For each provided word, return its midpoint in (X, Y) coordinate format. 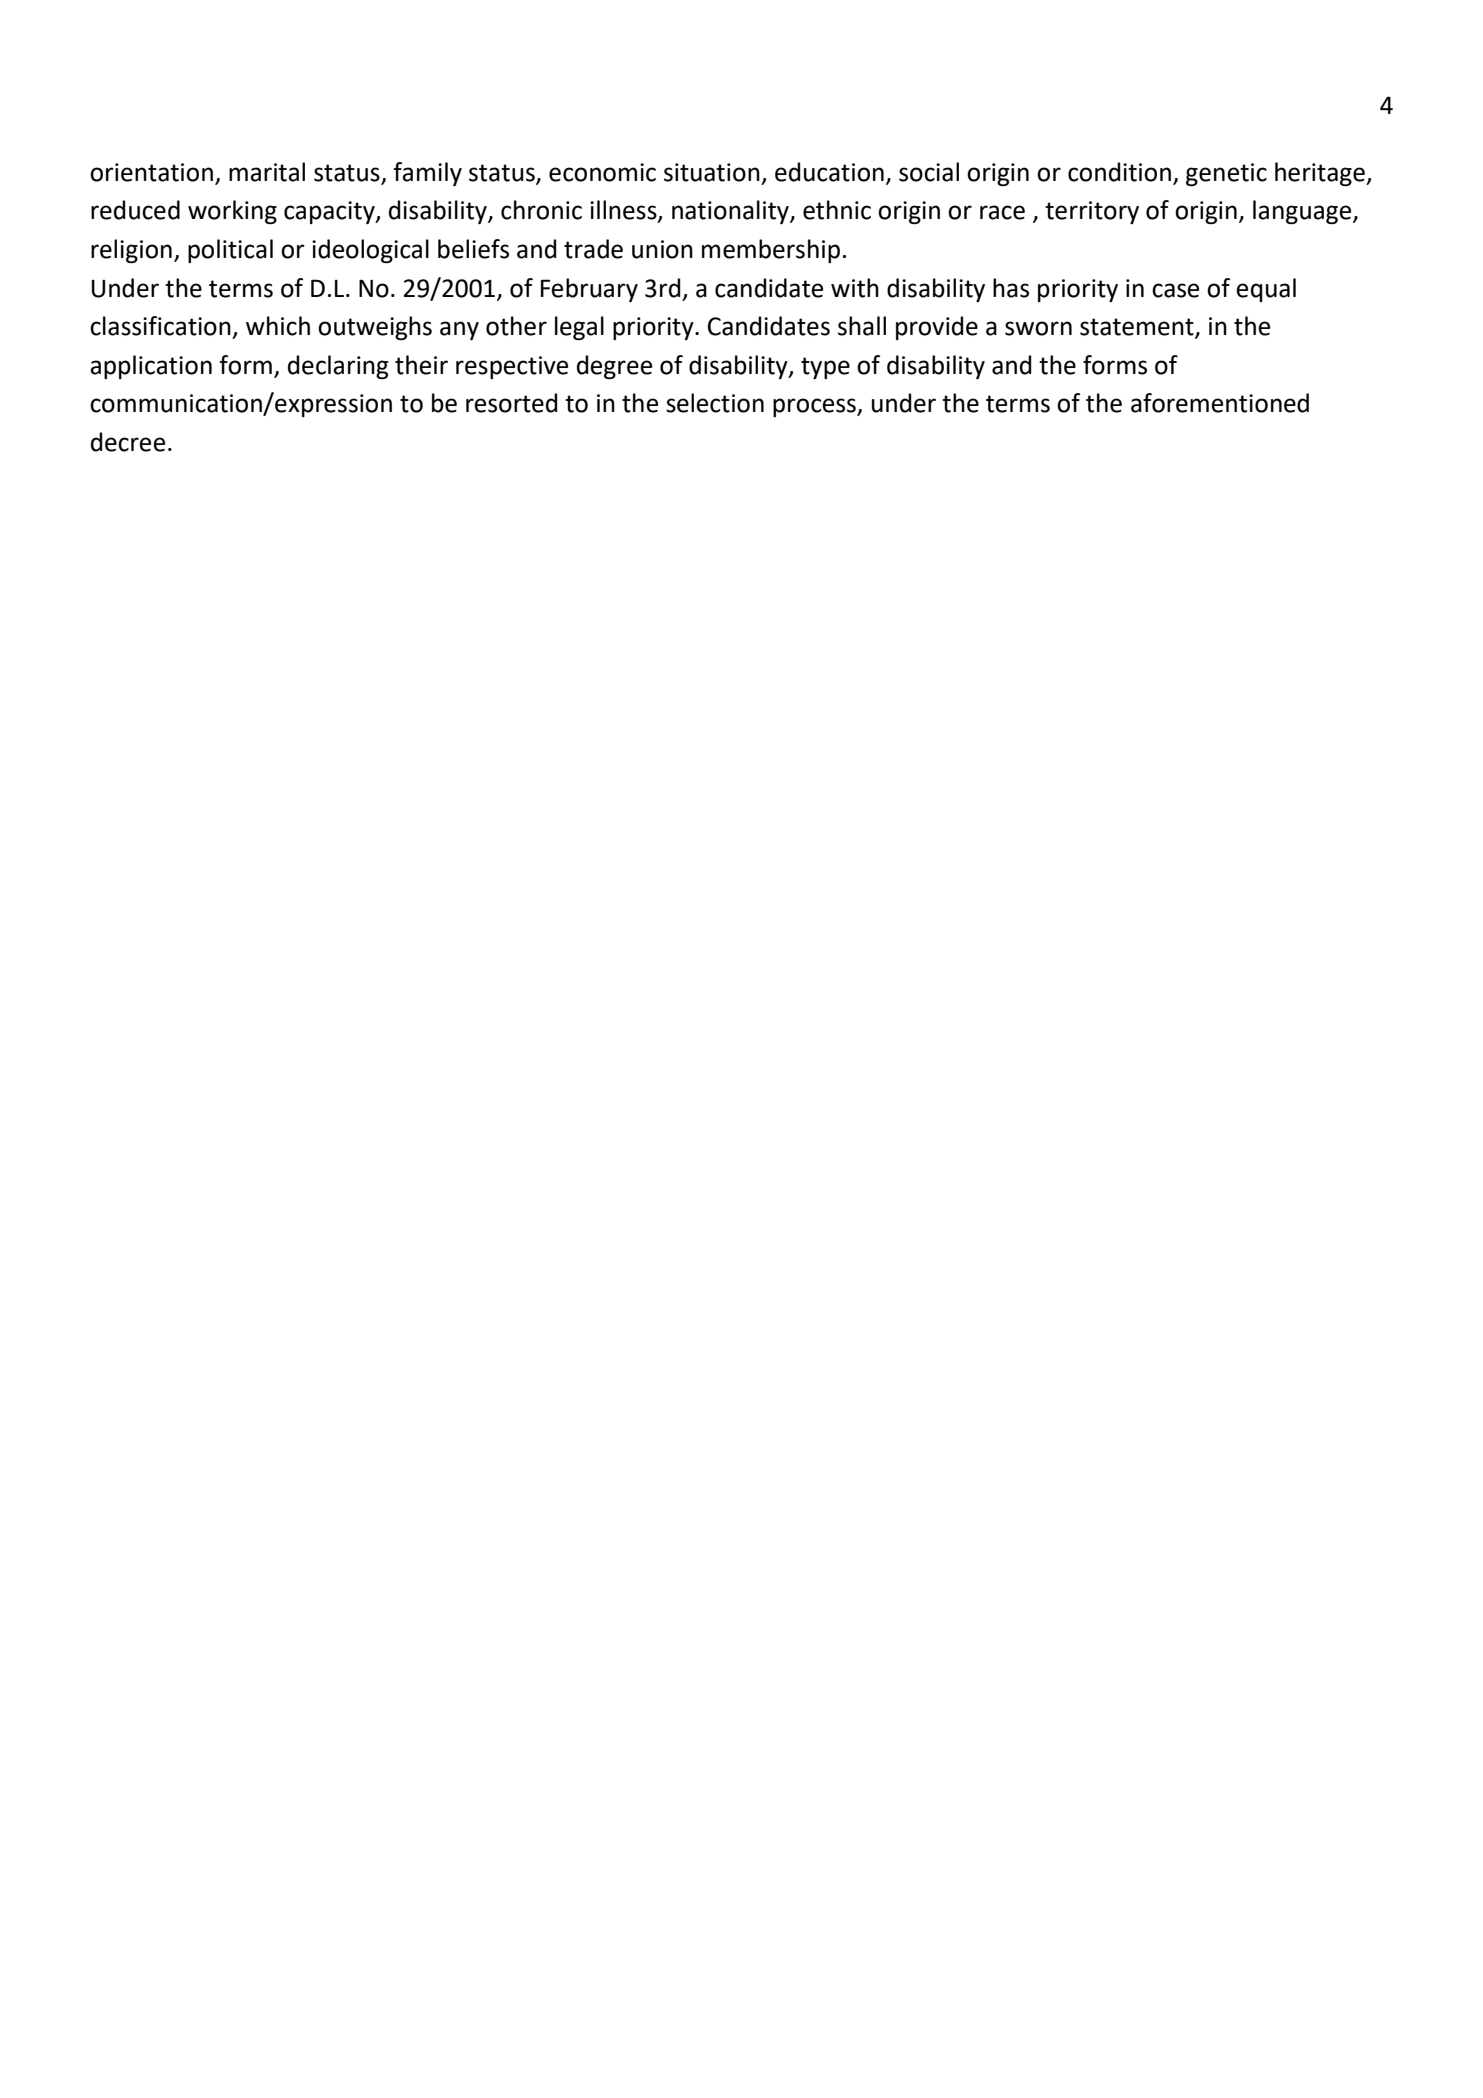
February (589, 290)
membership (771, 251)
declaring (338, 367)
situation (712, 172)
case (1175, 290)
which (278, 326)
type (825, 368)
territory (1092, 212)
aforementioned (1220, 403)
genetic (1226, 174)
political (230, 251)
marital (267, 172)
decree (128, 442)
